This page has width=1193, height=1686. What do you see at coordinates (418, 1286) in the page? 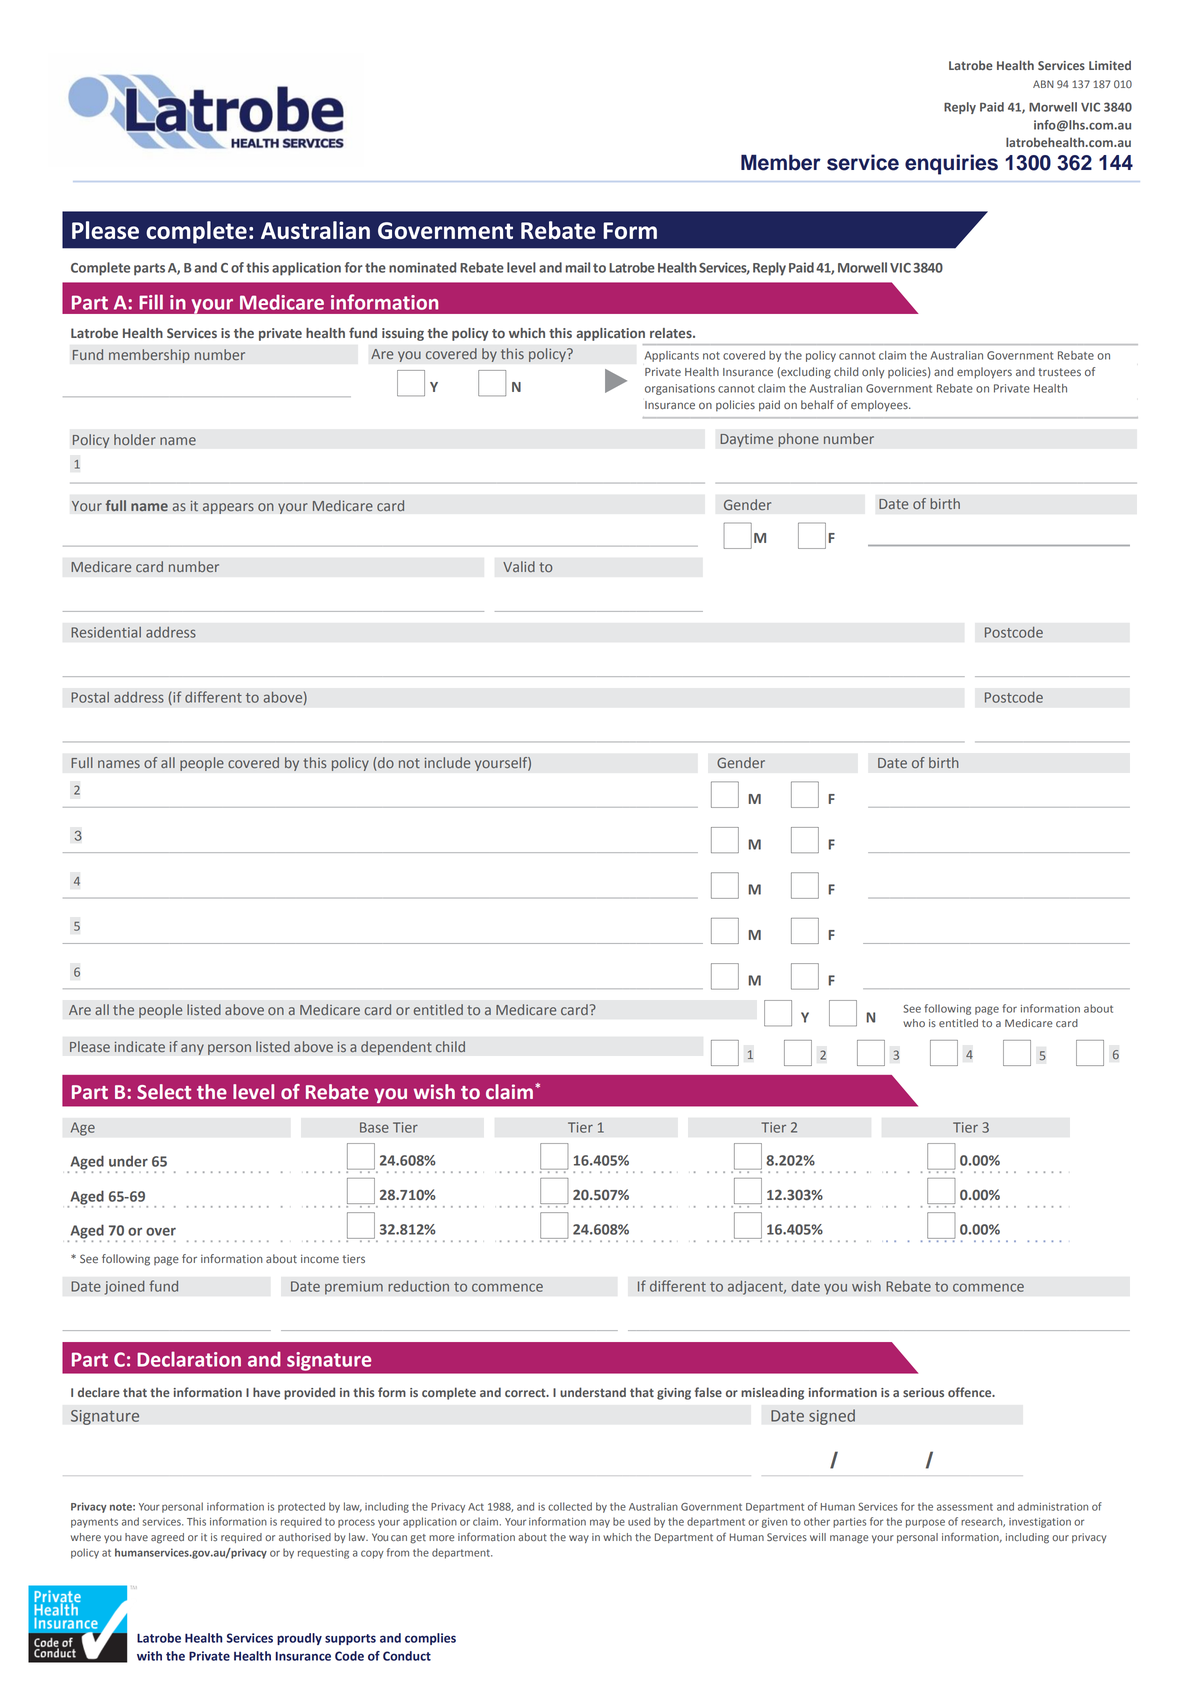
I see `reduction` at bounding box center [418, 1286].
